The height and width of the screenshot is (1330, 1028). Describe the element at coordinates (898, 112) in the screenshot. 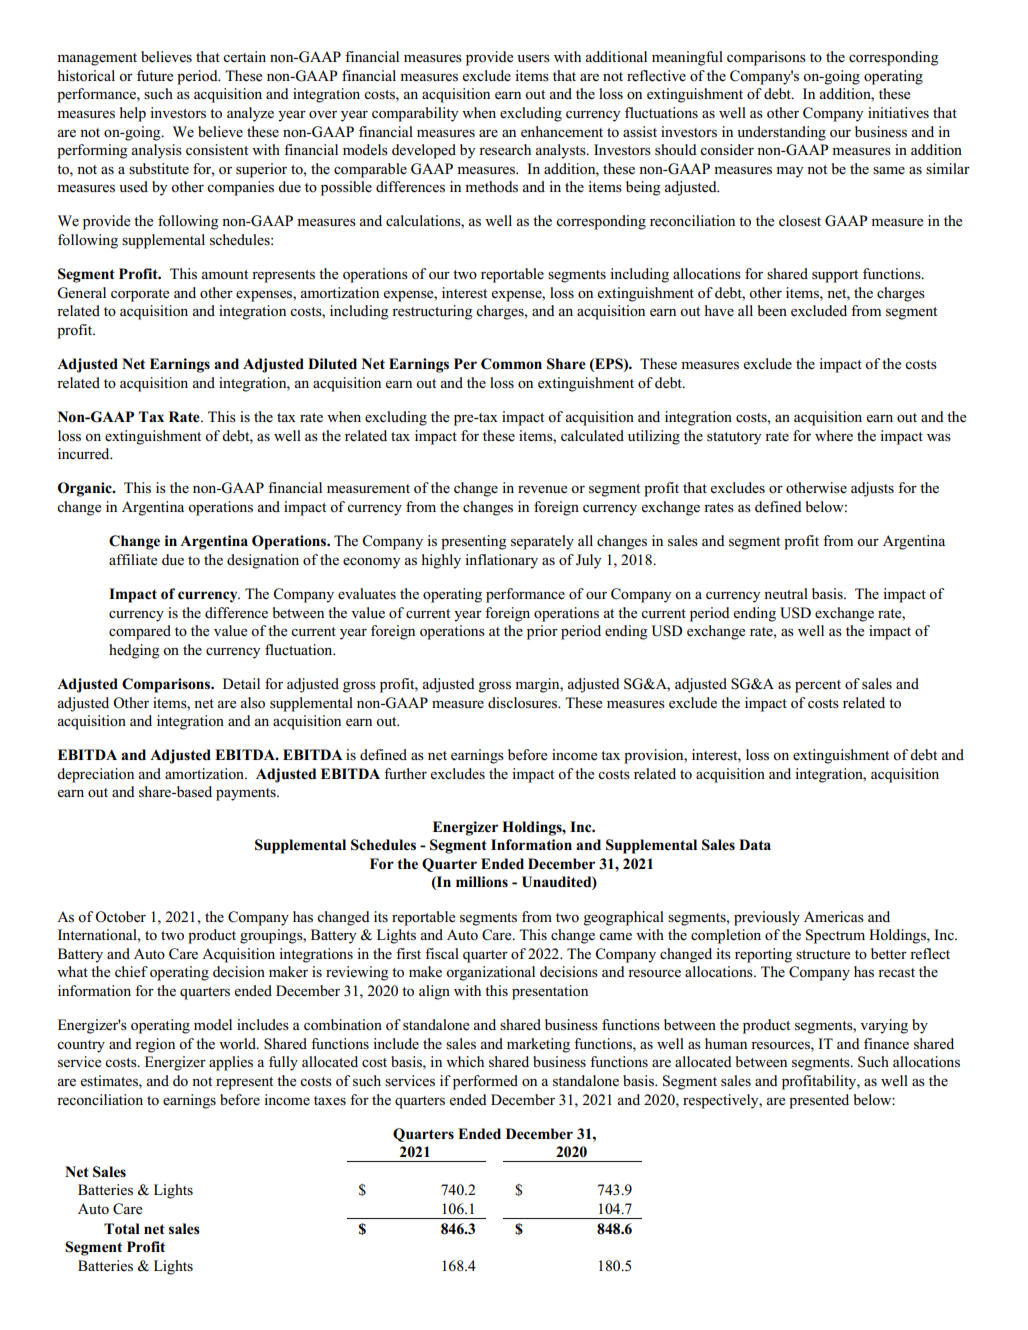

I see `initiatives` at that location.
